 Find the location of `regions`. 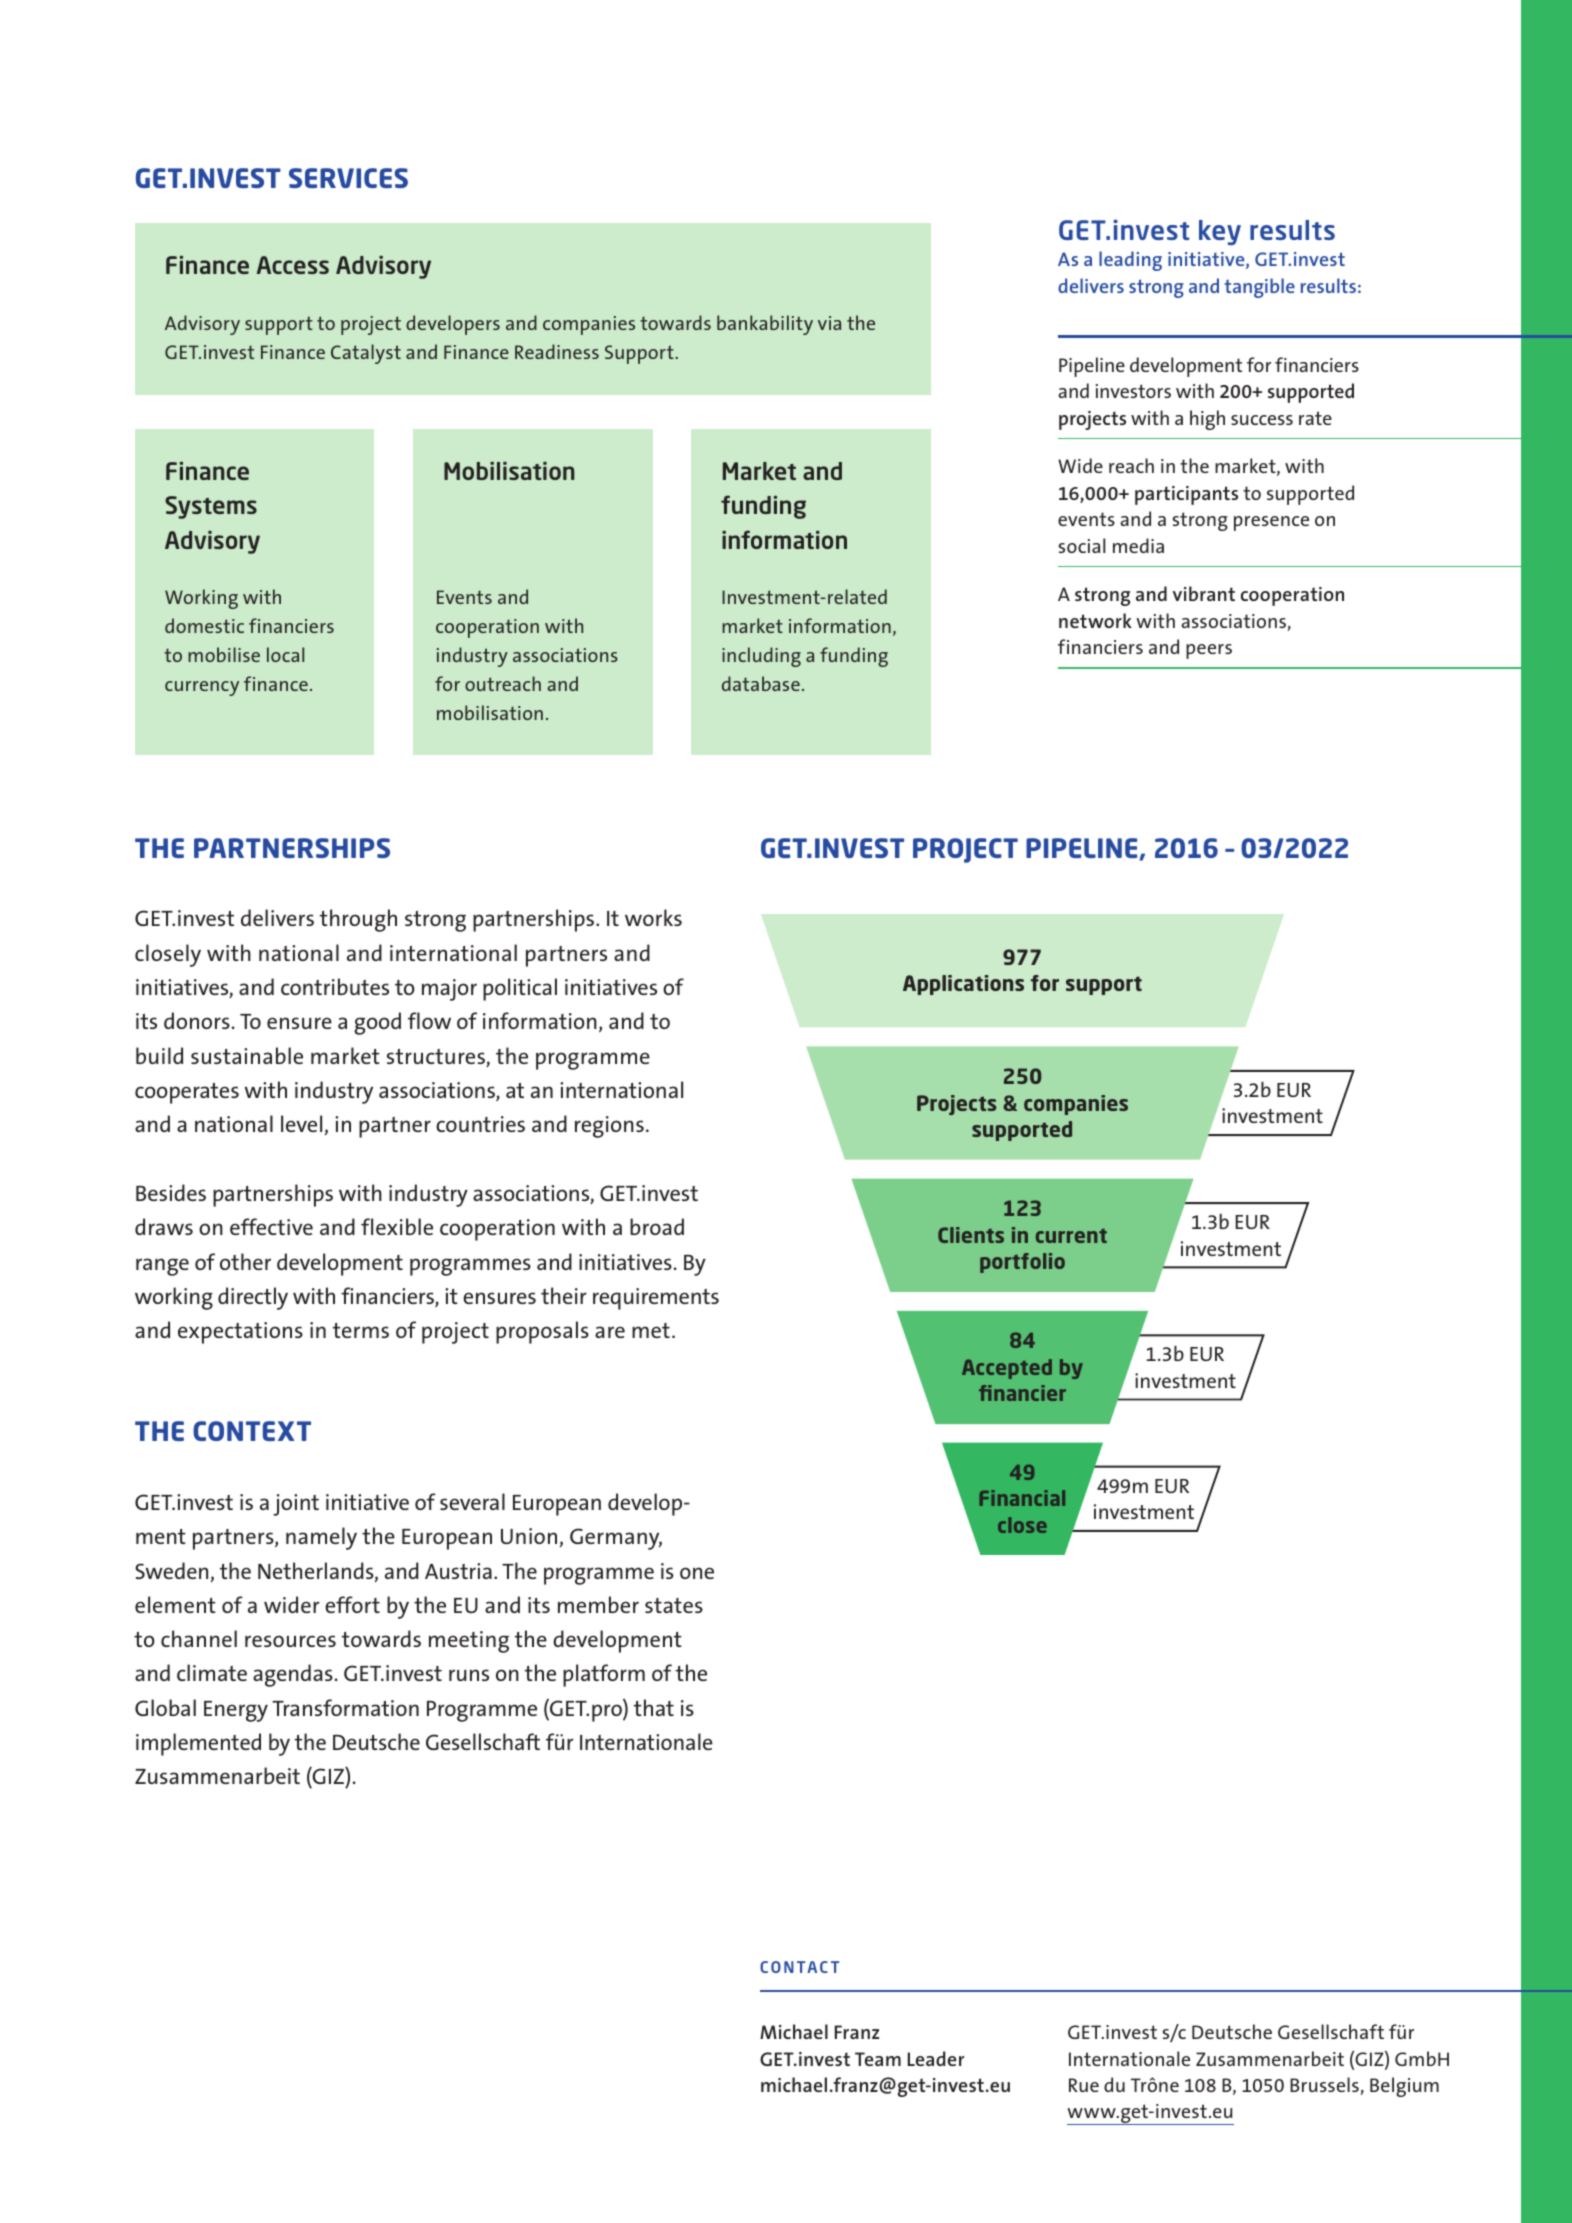

regions is located at coordinates (609, 1127).
